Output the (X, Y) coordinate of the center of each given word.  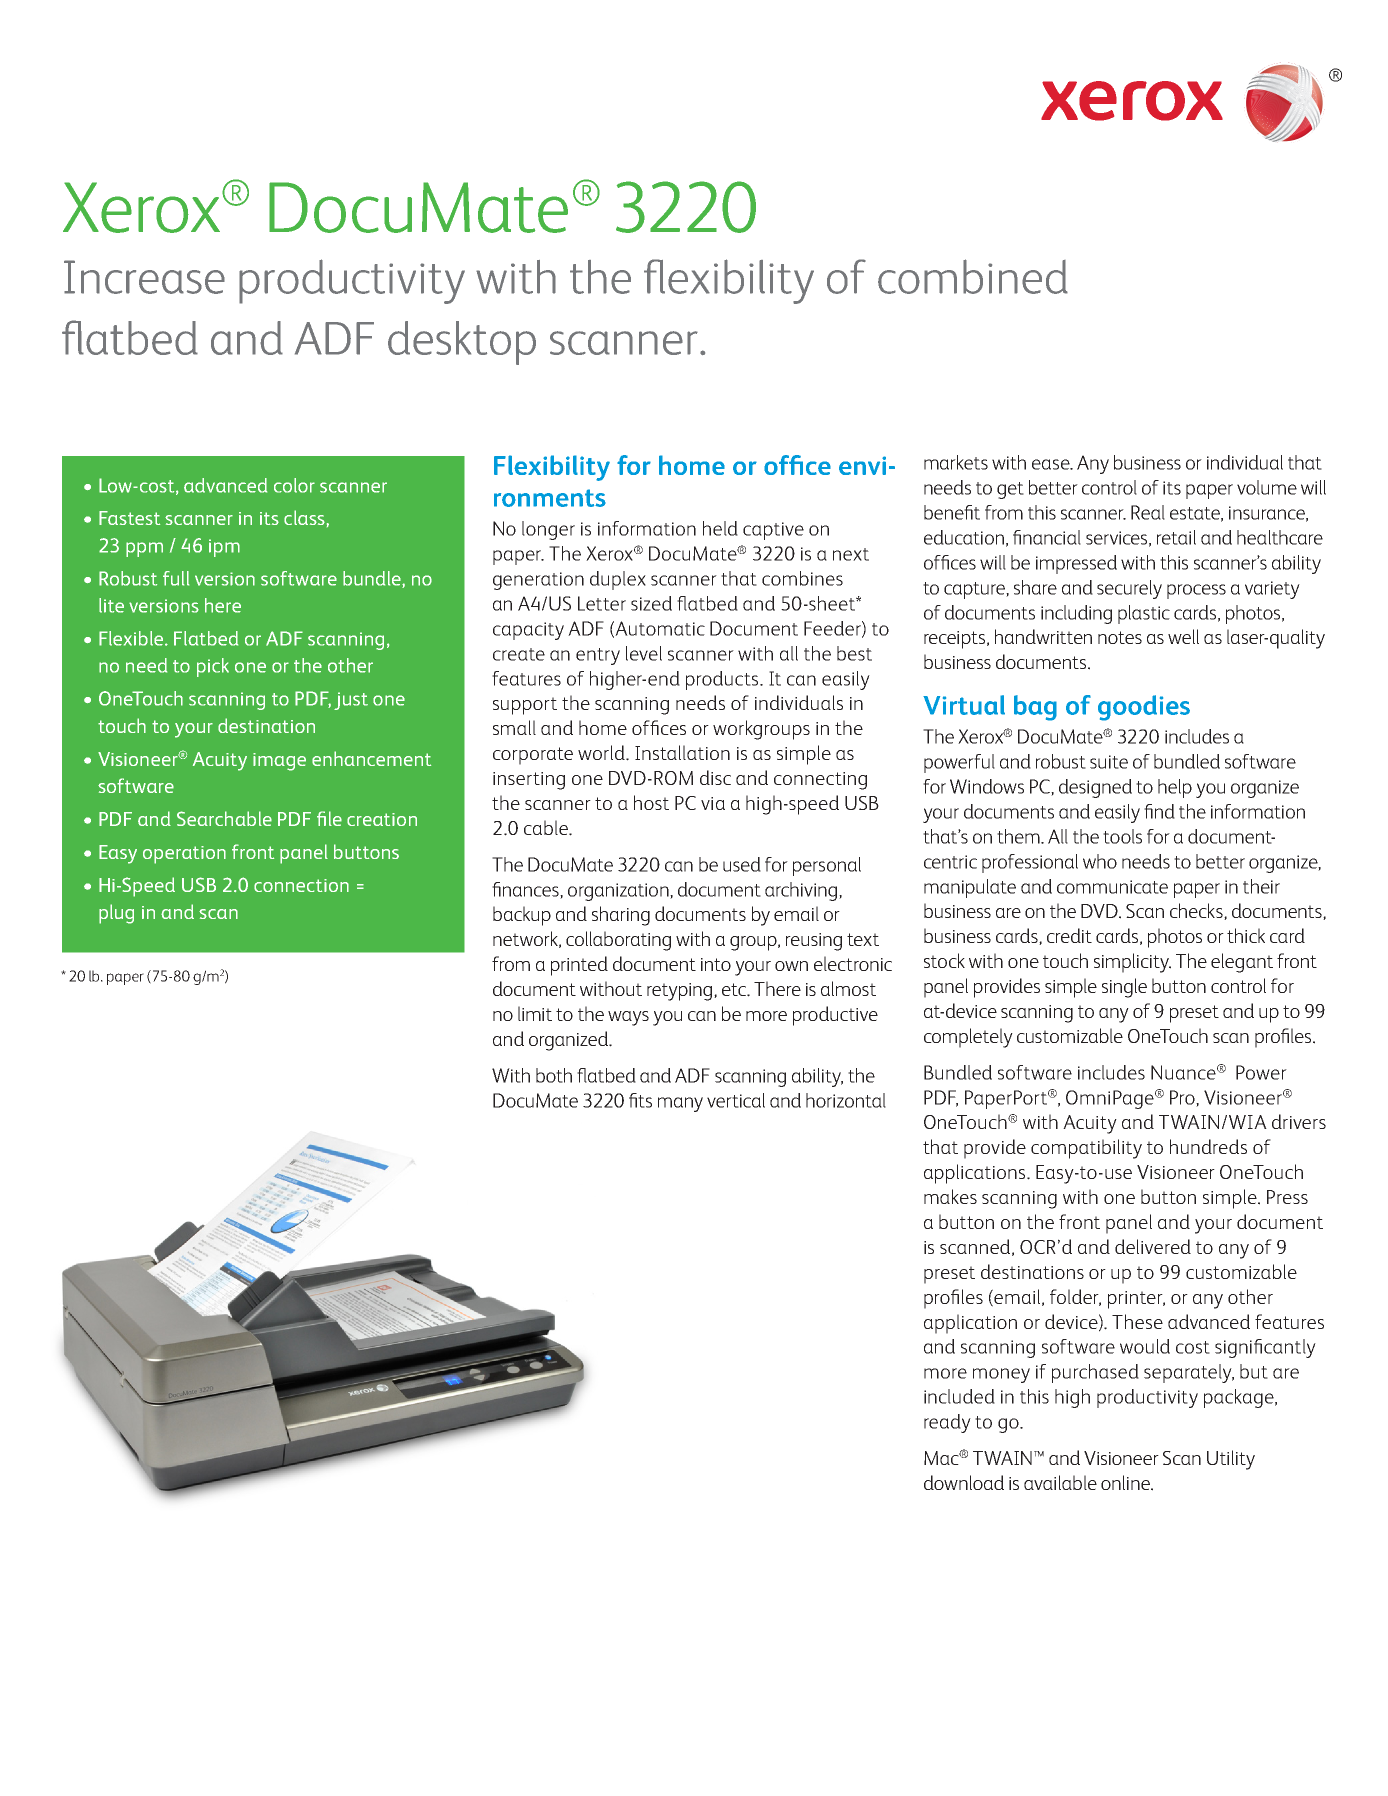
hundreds (1208, 1146)
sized (651, 603)
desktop (462, 343)
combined (973, 276)
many (680, 1104)
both (554, 1075)
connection (301, 885)
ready (947, 1423)
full (176, 578)
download (964, 1482)
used (742, 864)
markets (956, 462)
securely (1129, 589)
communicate (1112, 887)
